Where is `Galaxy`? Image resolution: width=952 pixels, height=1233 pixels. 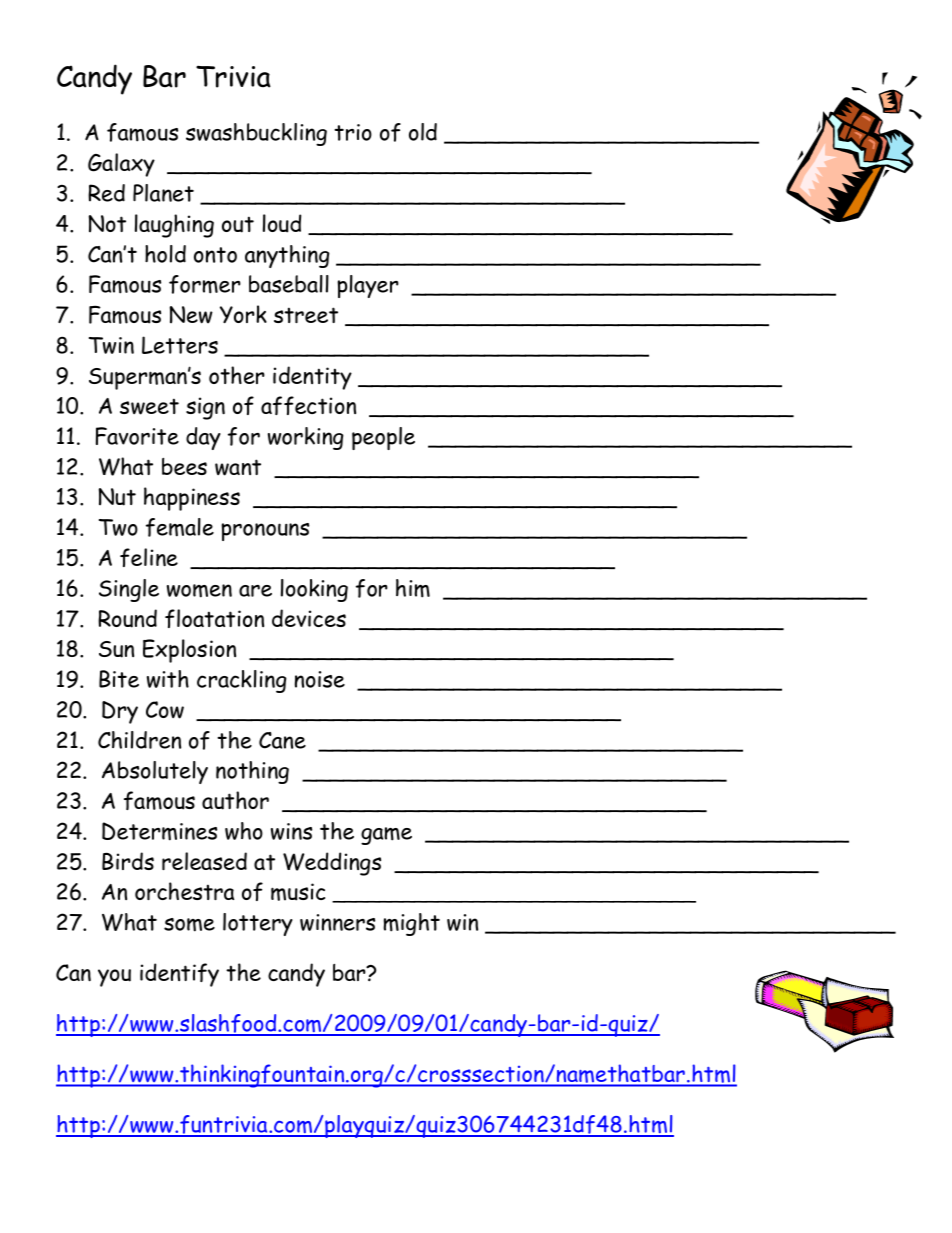 Galaxy is located at coordinates (121, 165).
